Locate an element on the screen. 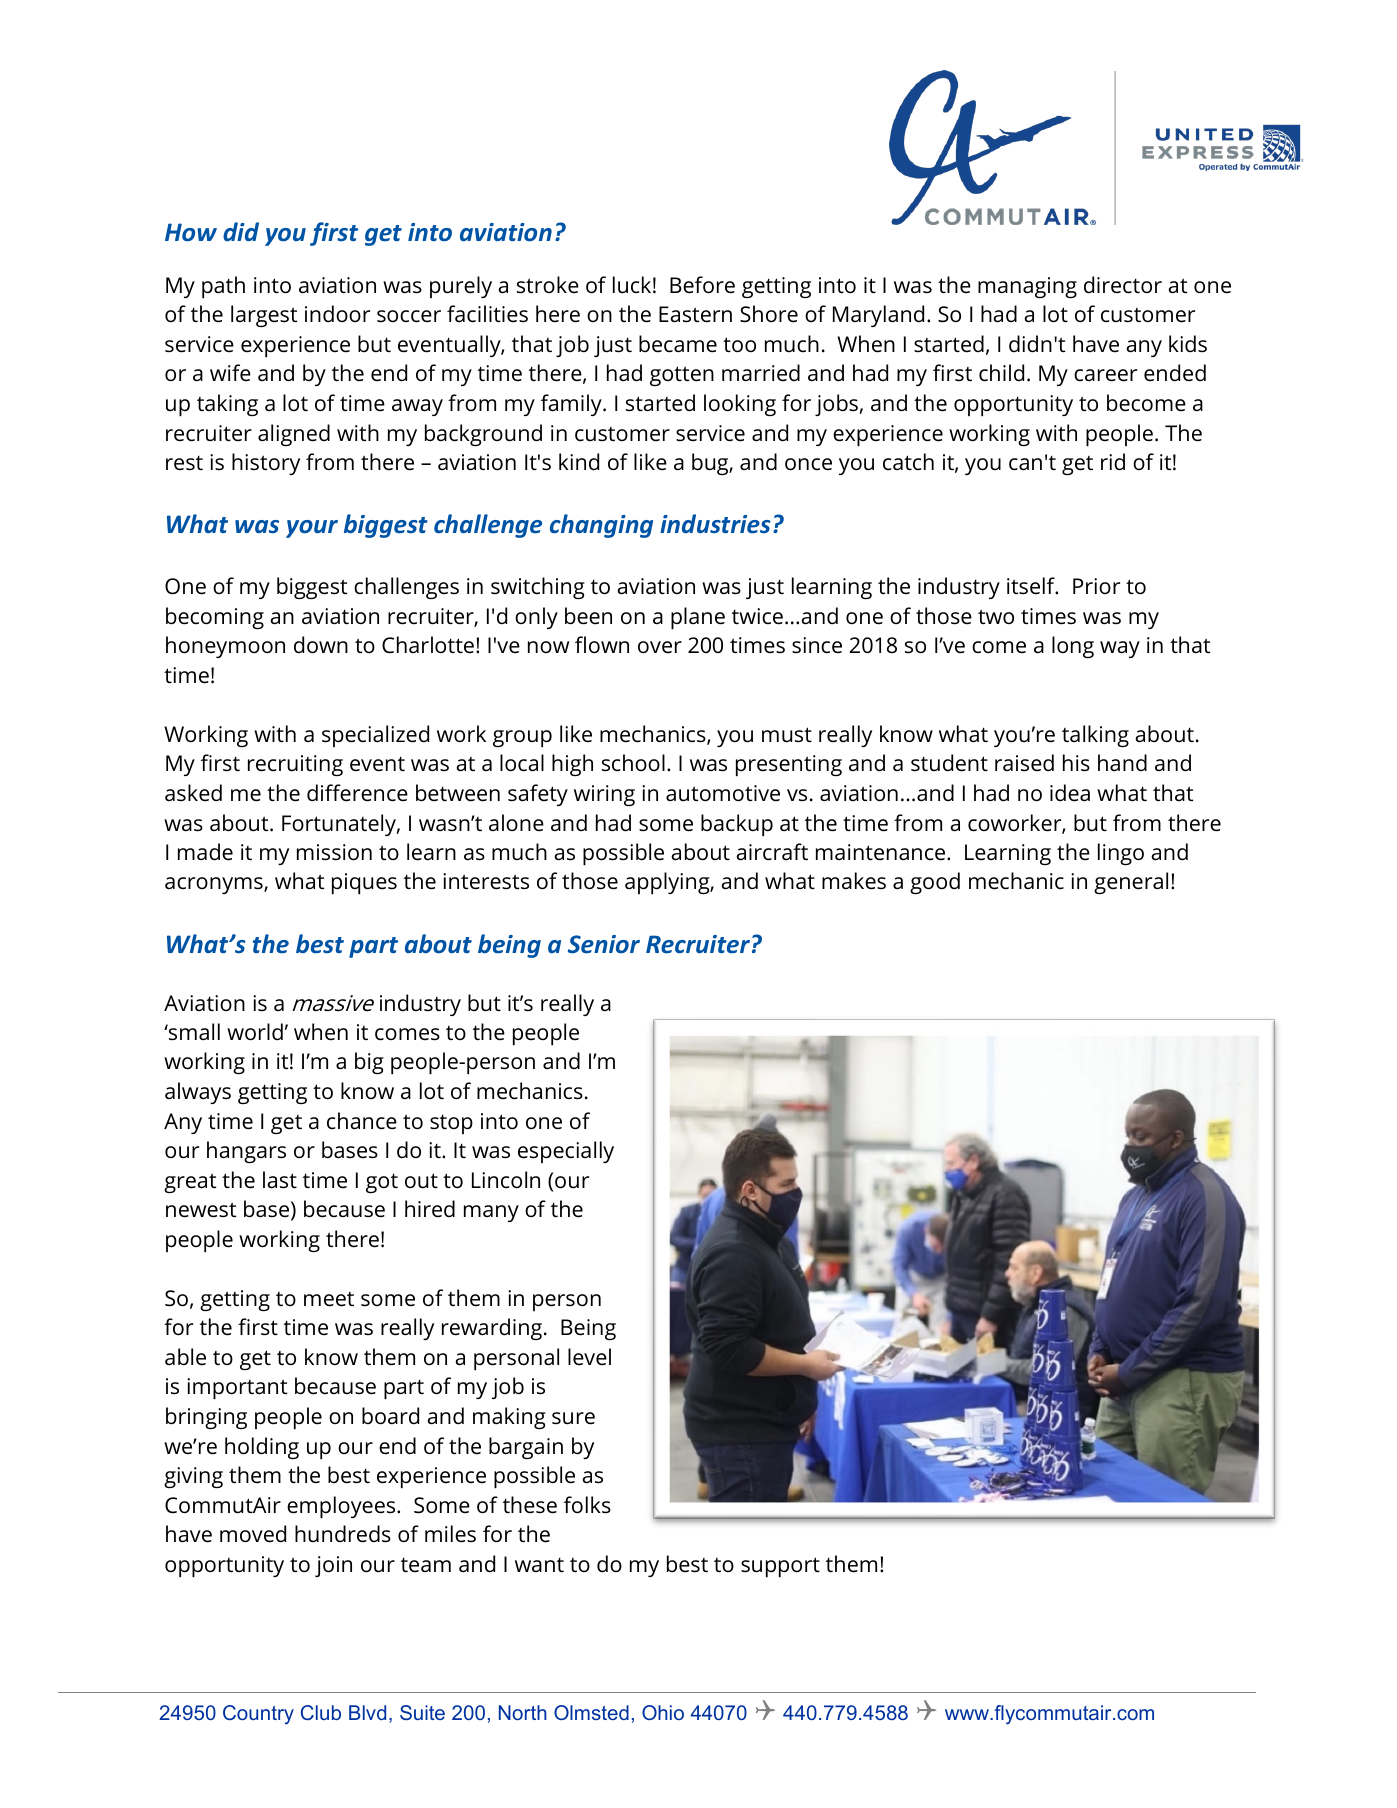  general is located at coordinates (1131, 883).
